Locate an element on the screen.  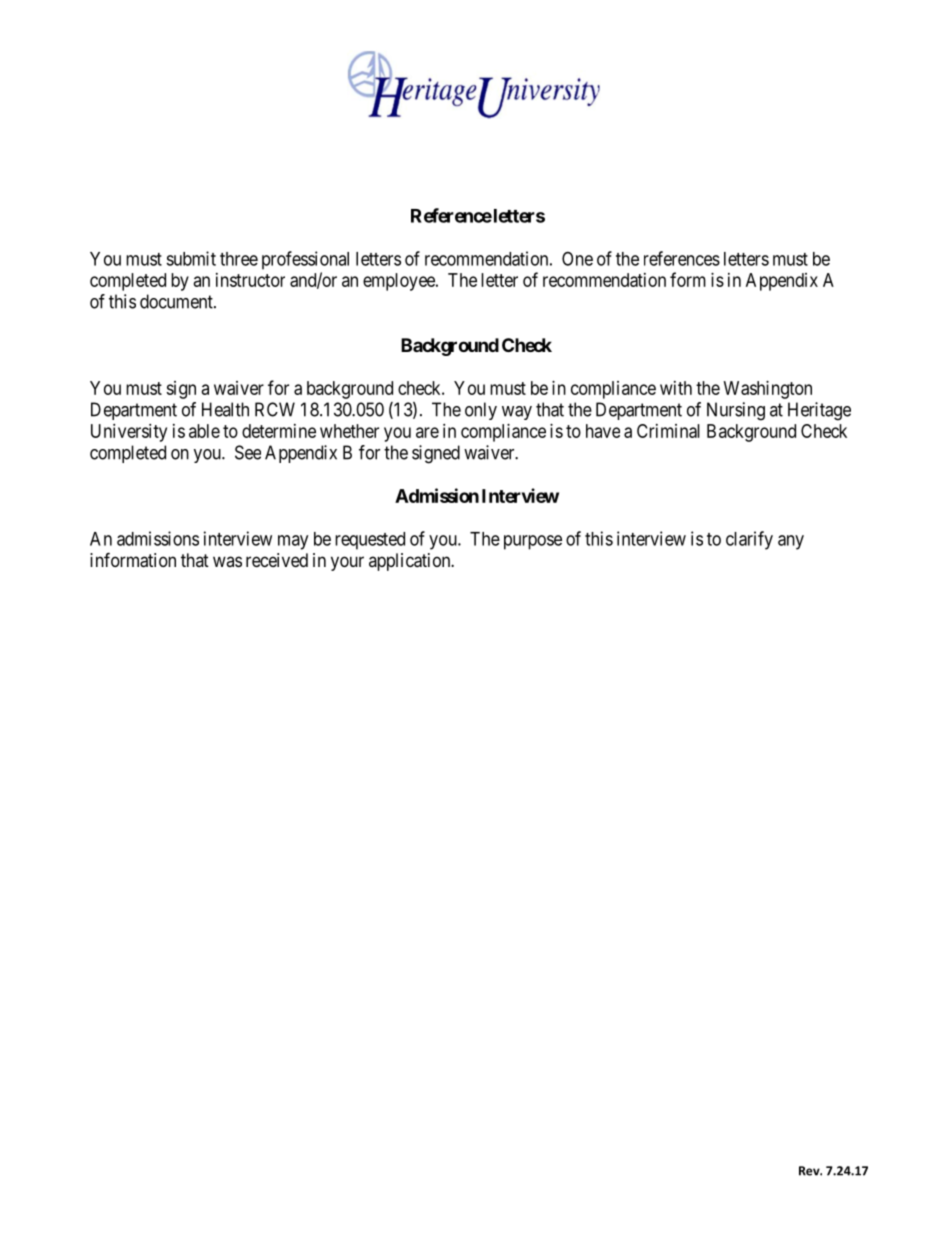
Washington is located at coordinates (768, 390).
